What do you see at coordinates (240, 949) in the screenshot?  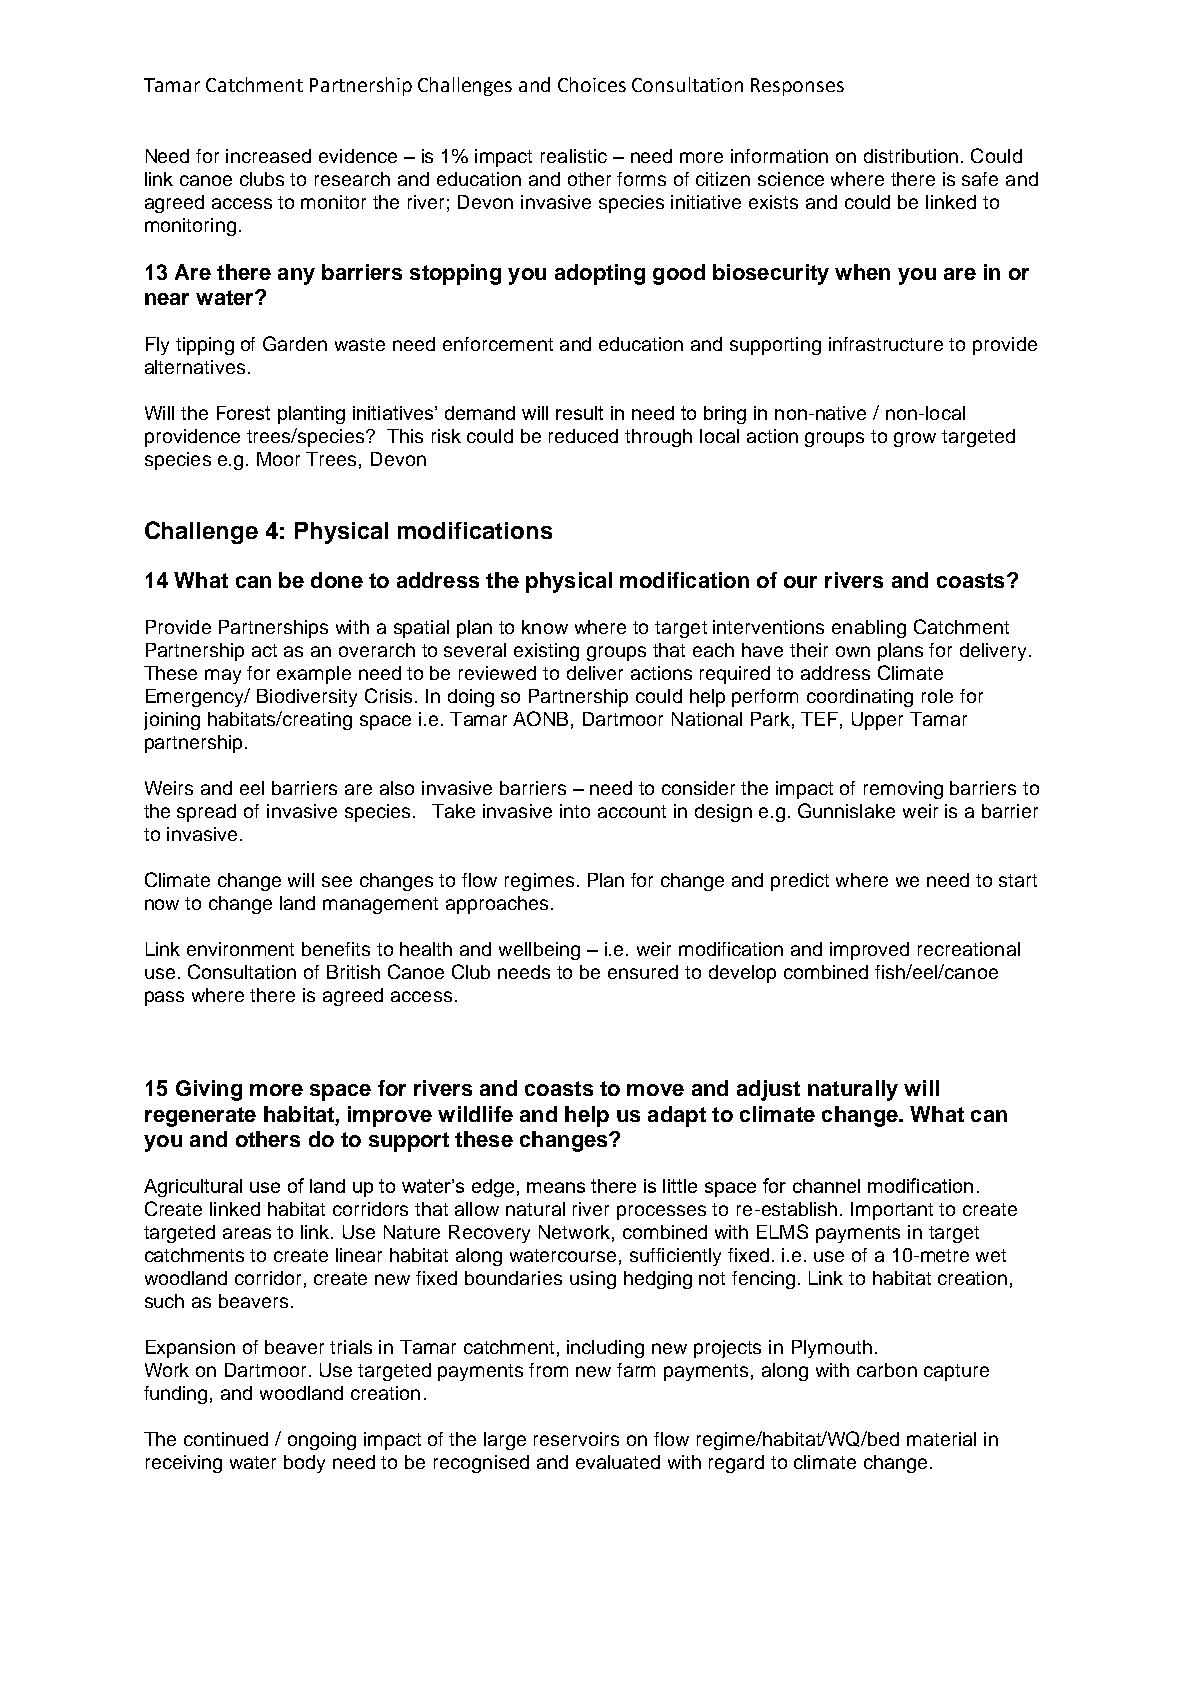 I see `environment` at bounding box center [240, 949].
